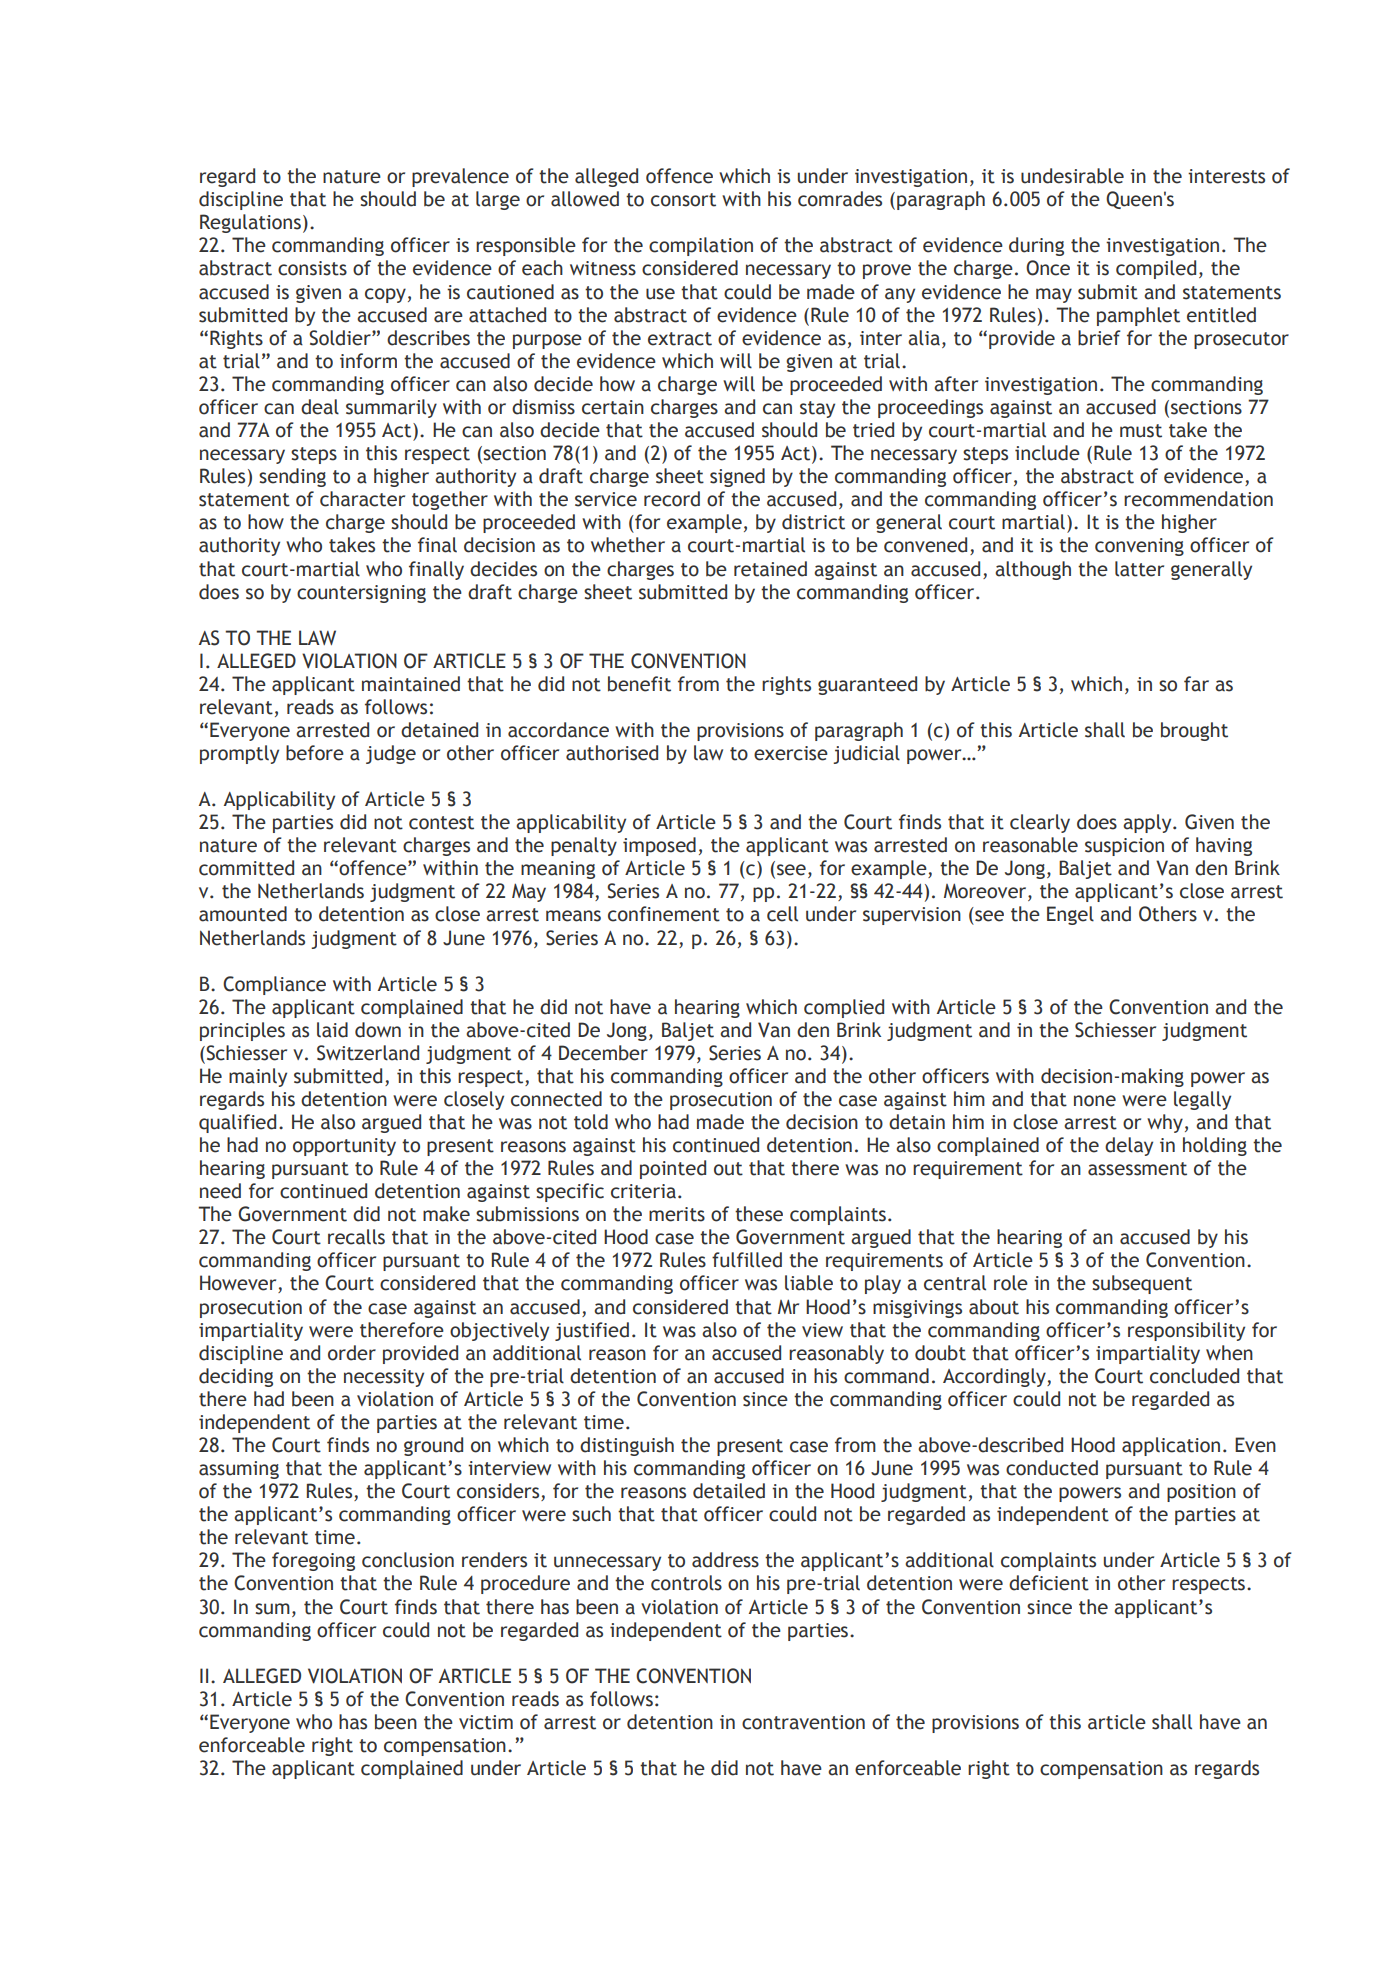  I want to click on compilation, so click(701, 246).
